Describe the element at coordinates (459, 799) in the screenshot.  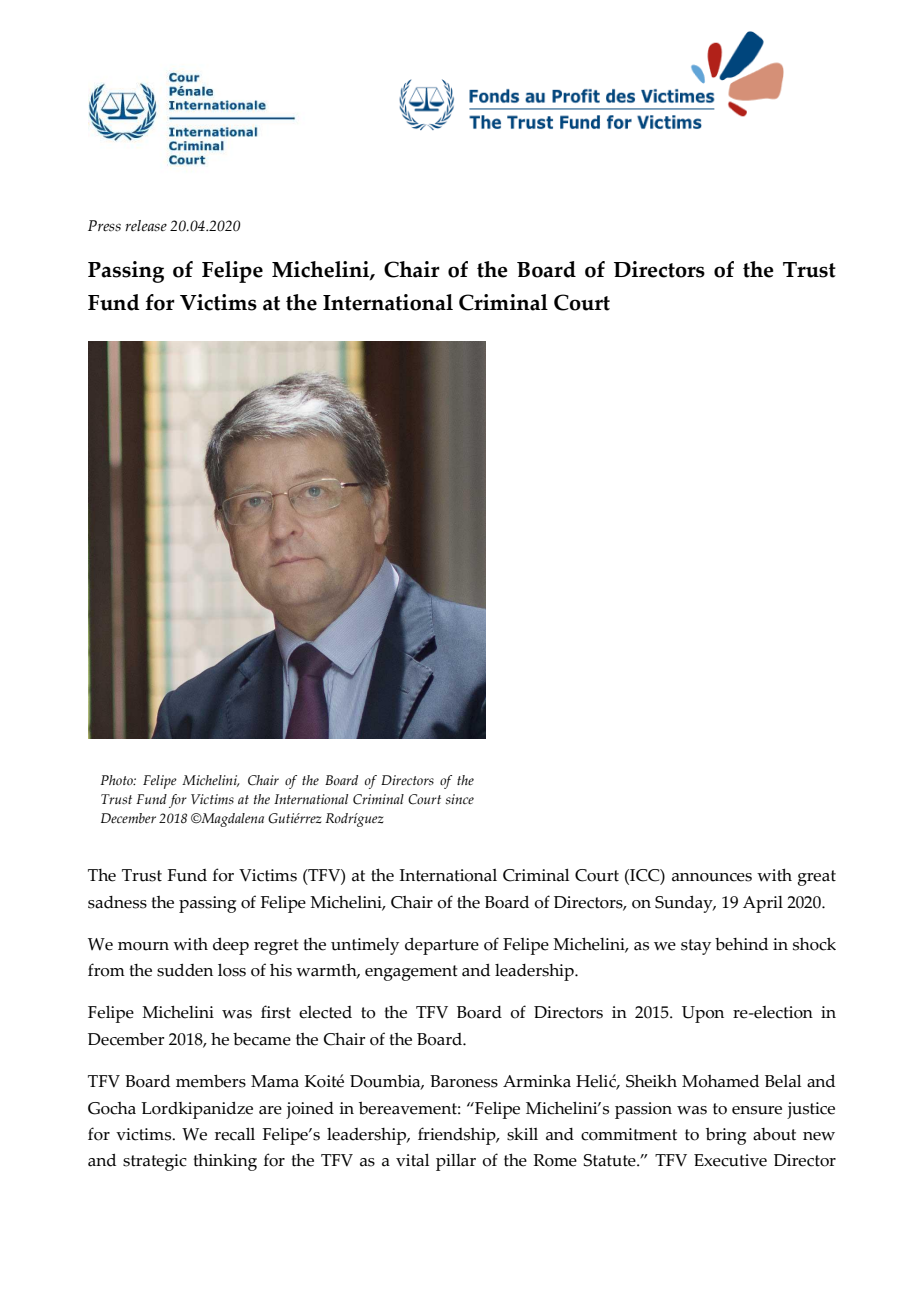
I see `since` at that location.
